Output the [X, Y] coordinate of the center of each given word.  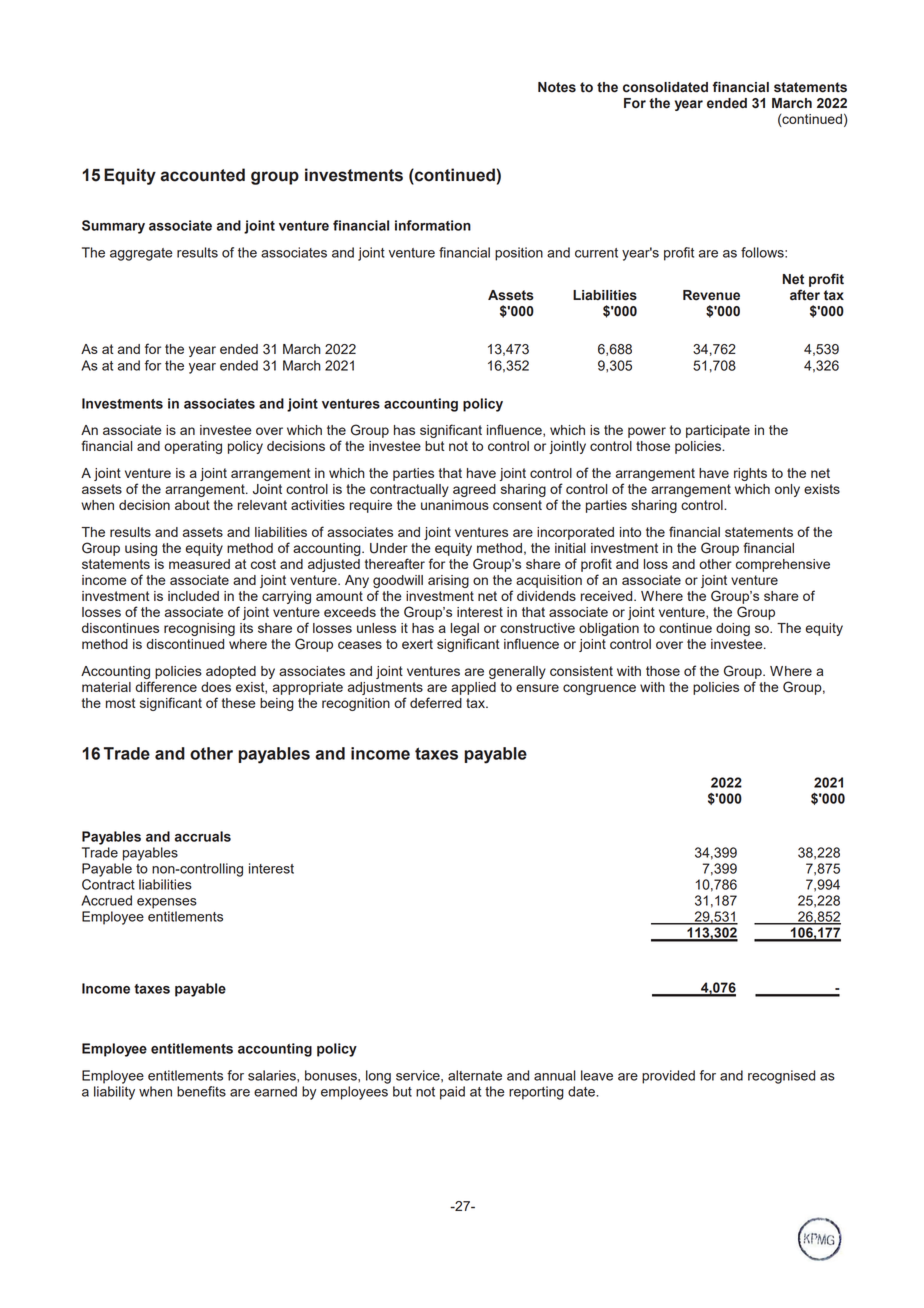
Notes [557, 87]
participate [718, 431]
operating [193, 447]
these [239, 703]
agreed [474, 490]
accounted [202, 175]
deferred [436, 702]
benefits [201, 1091]
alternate [475, 1075]
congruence [599, 689]
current [596, 253]
